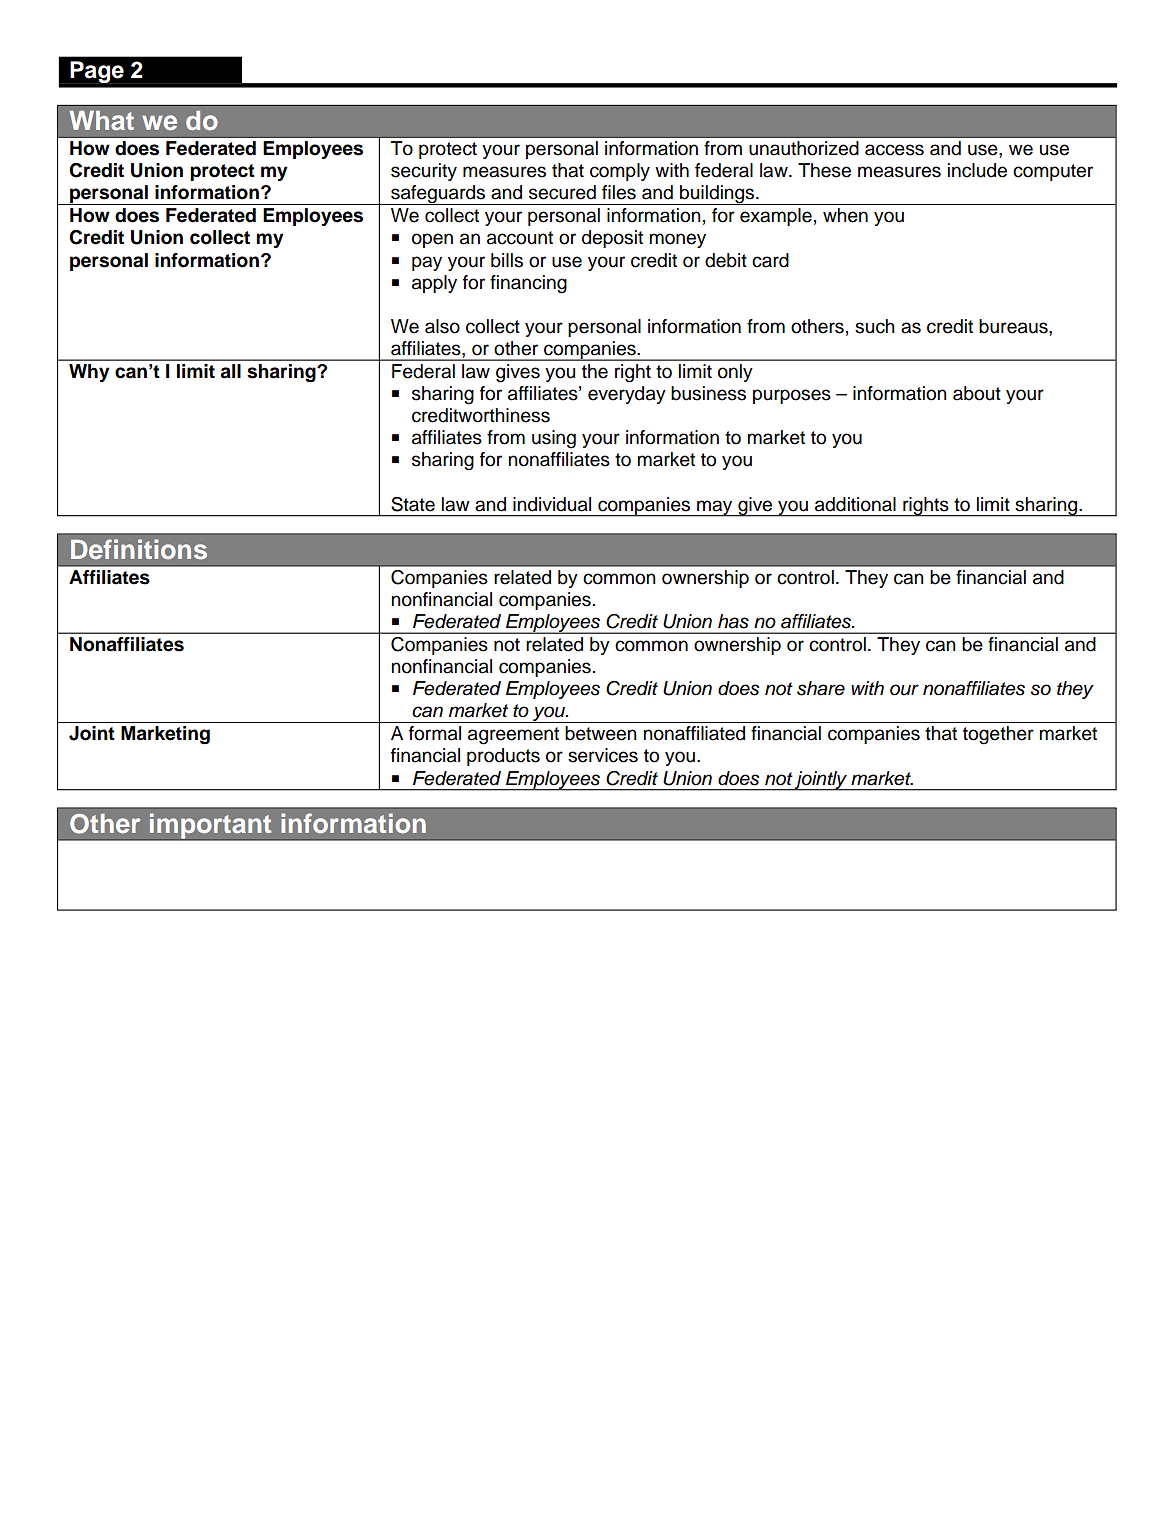 The height and width of the screenshot is (1522, 1176). What do you see at coordinates (97, 72) in the screenshot?
I see `Page` at bounding box center [97, 72].
